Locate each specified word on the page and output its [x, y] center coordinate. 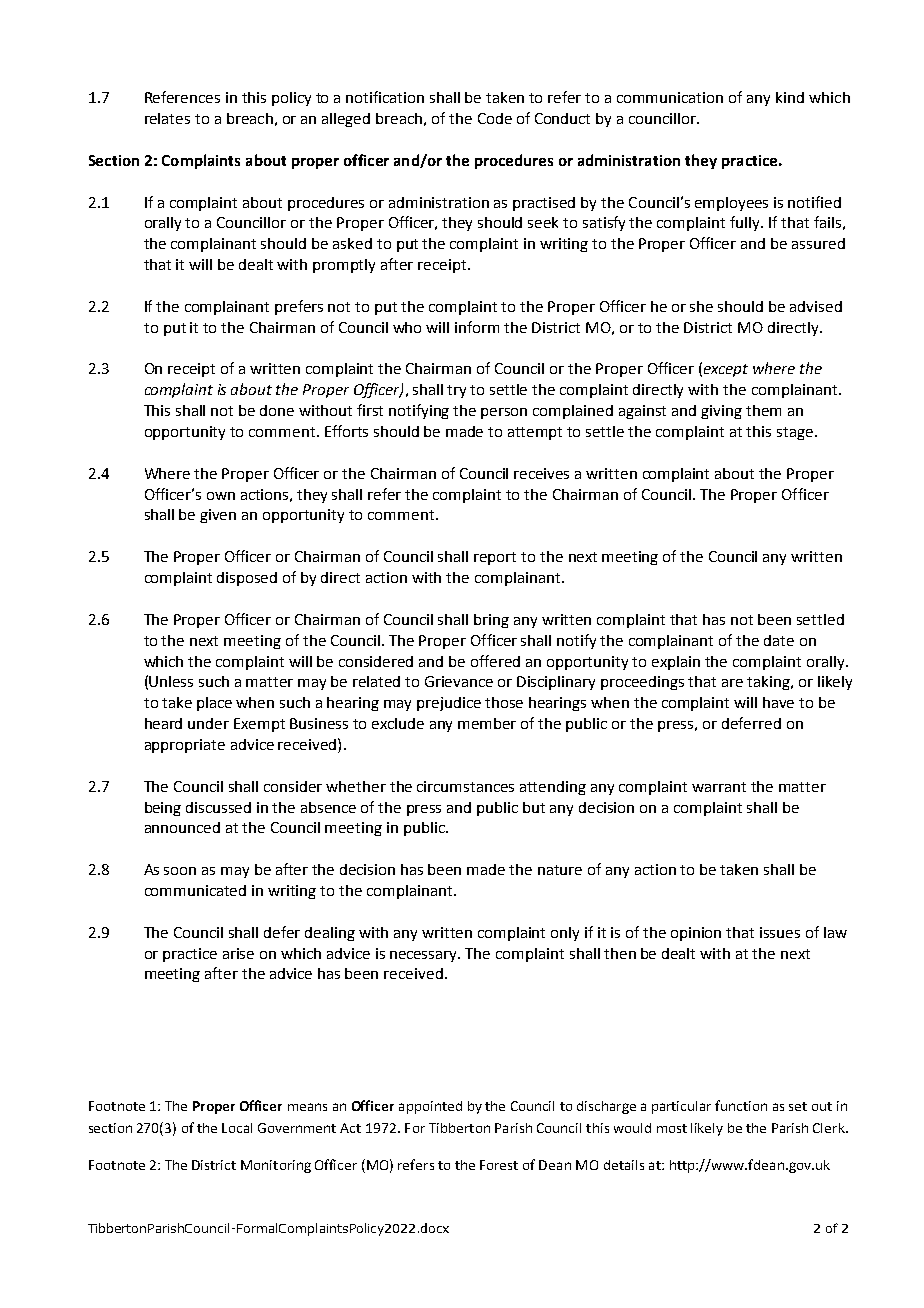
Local [237, 1128]
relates [167, 118]
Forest [499, 1165]
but [534, 807]
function [741, 1105]
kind [790, 97]
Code [495, 118]
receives [541, 473]
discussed [218, 807]
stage [795, 433]
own [221, 496]
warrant [719, 787]
